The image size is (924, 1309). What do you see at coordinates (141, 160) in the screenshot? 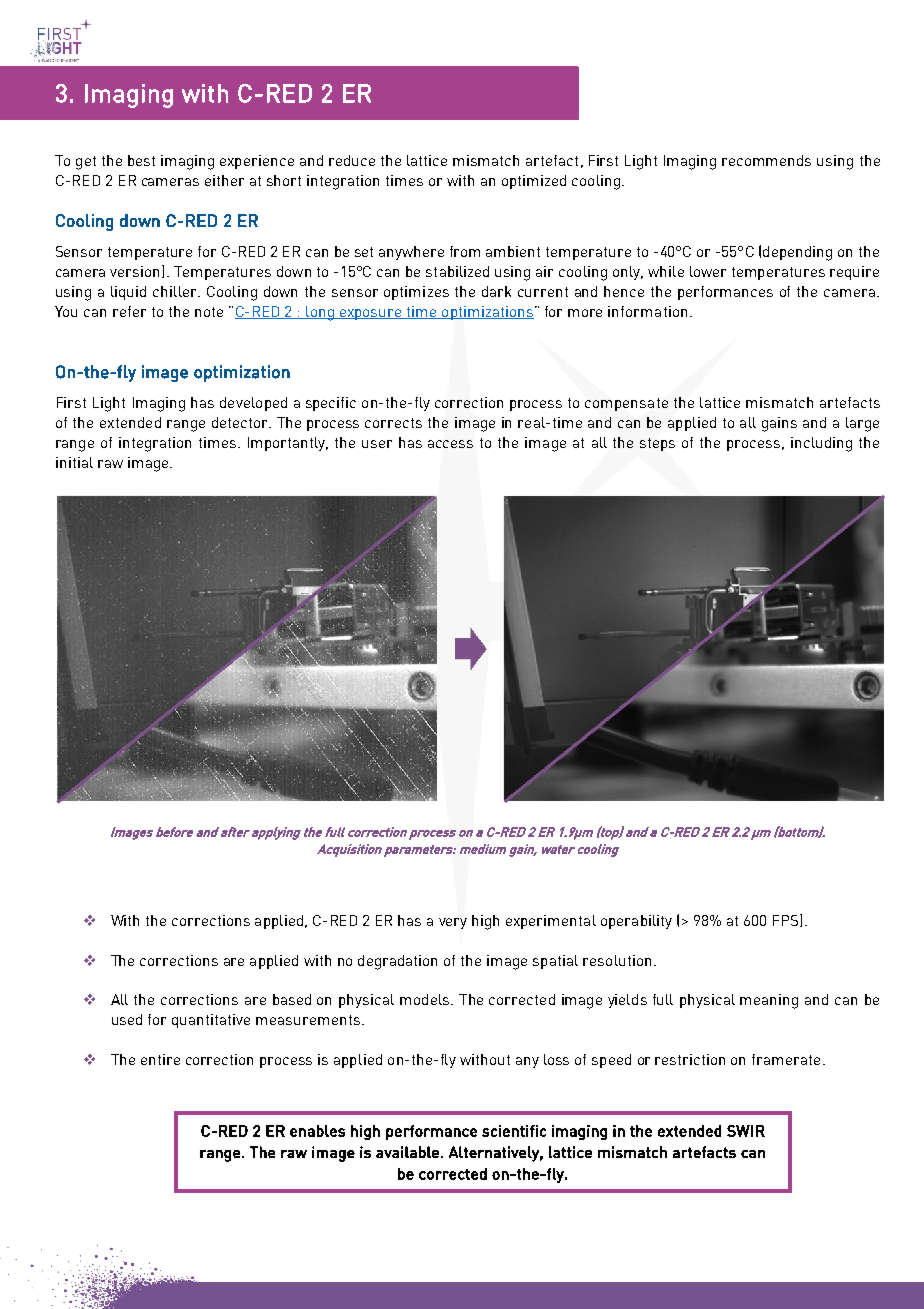
I see `best` at bounding box center [141, 160].
